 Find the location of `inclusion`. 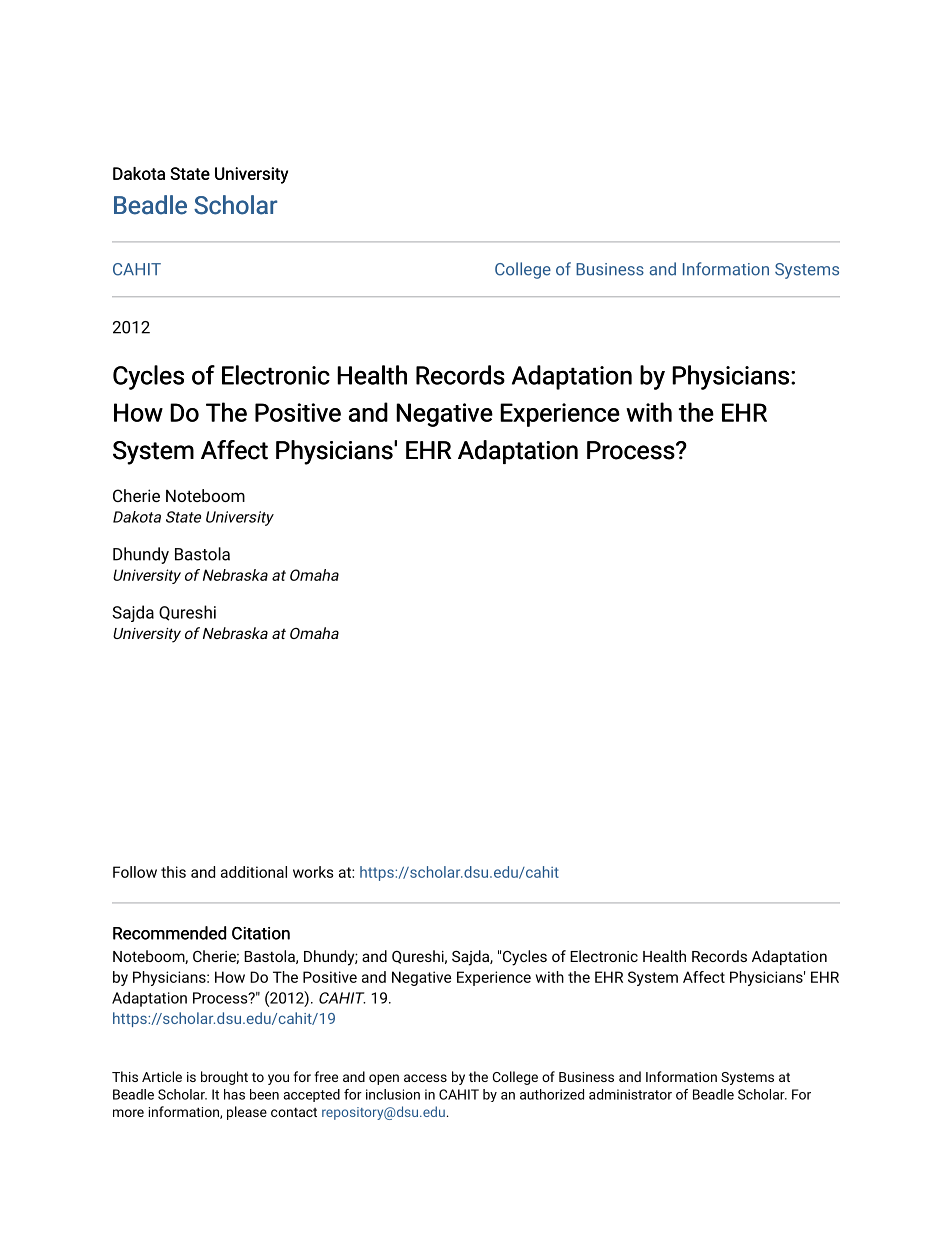

inclusion is located at coordinates (393, 1094).
